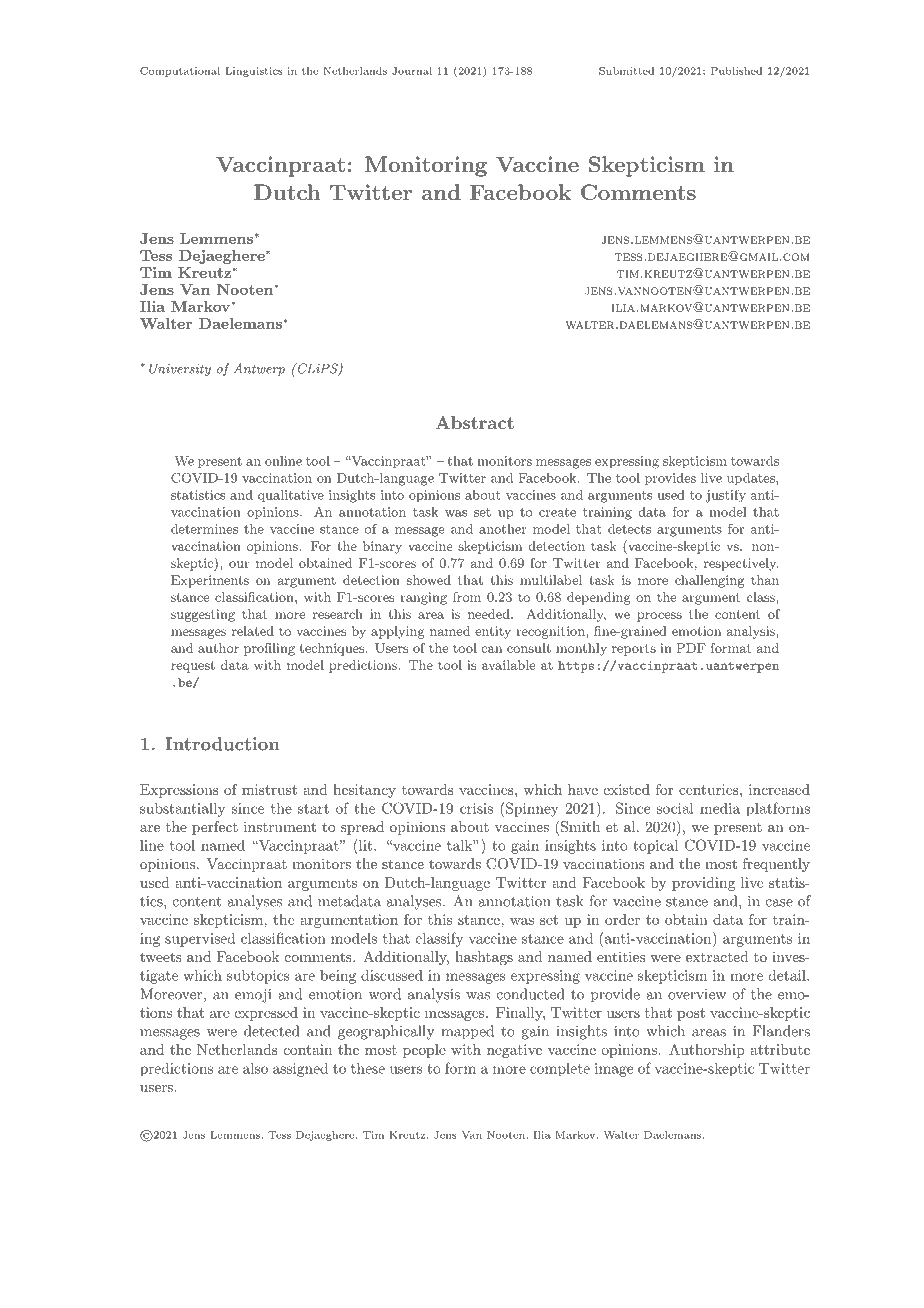 This screenshot has height=1308, width=924. Describe the element at coordinates (709, 581) in the screenshot. I see `challenging` at that location.
